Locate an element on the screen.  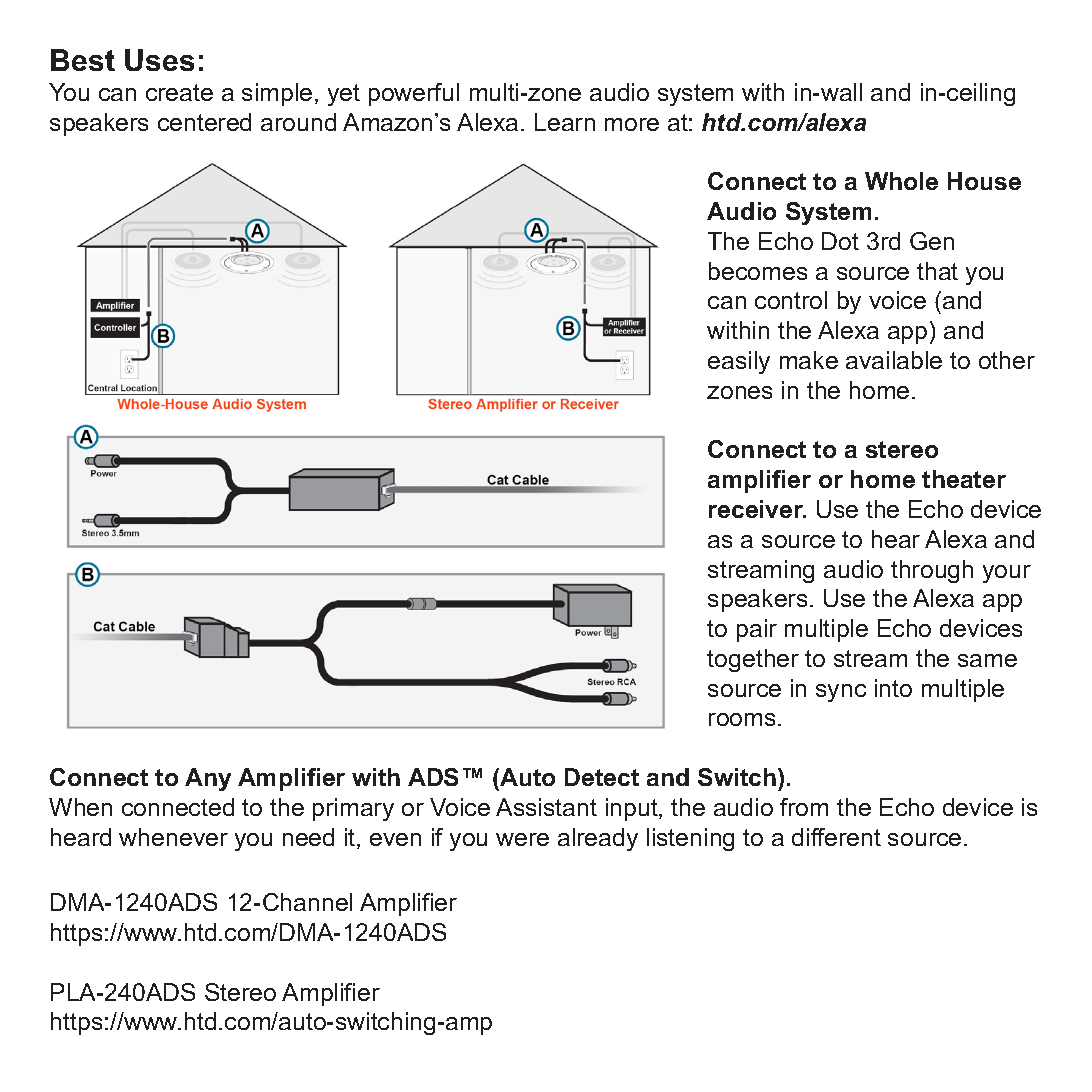
Any is located at coordinates (208, 779).
